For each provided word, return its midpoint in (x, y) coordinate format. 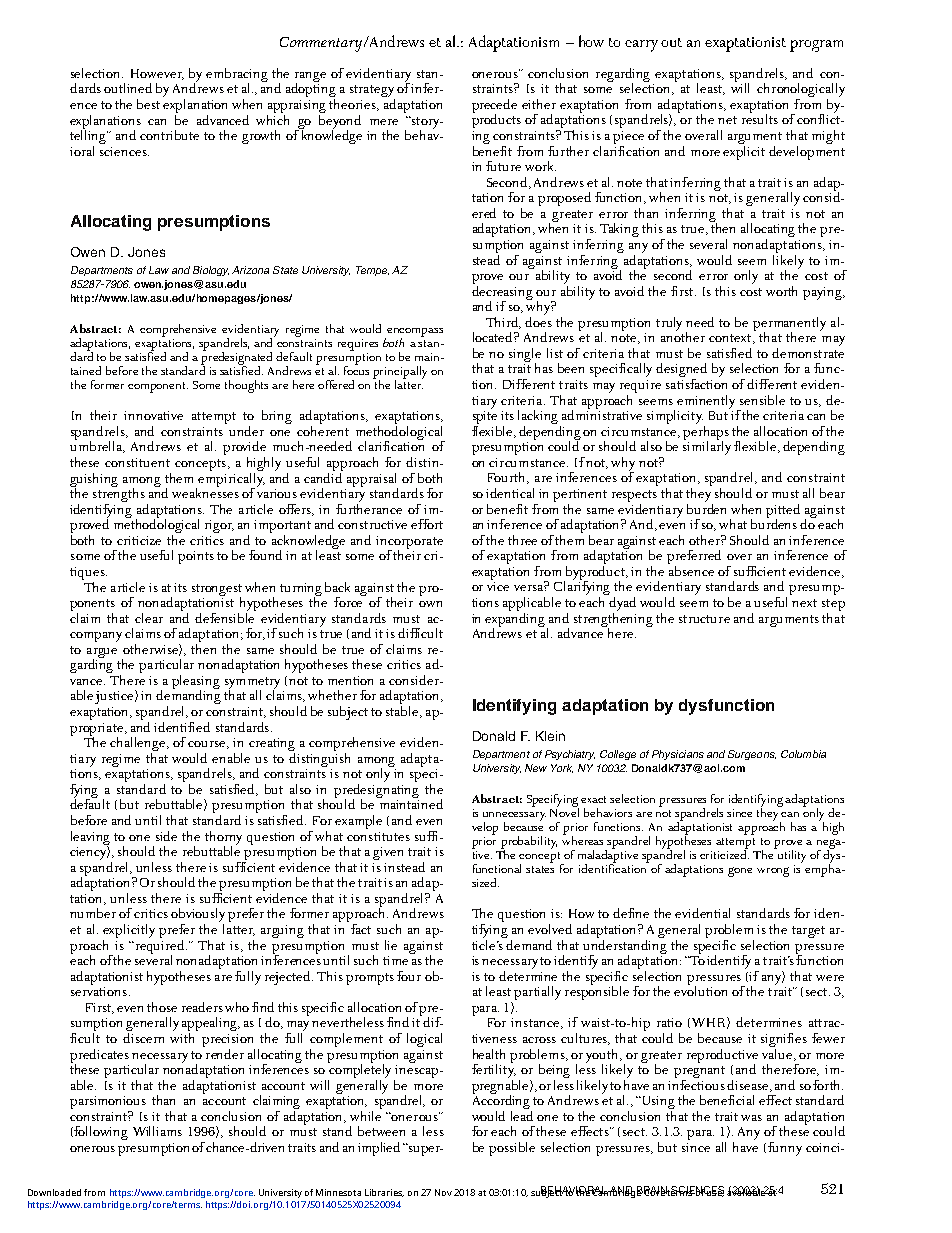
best (148, 104)
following (101, 1133)
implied (379, 1149)
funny (785, 1149)
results (760, 118)
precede (494, 107)
